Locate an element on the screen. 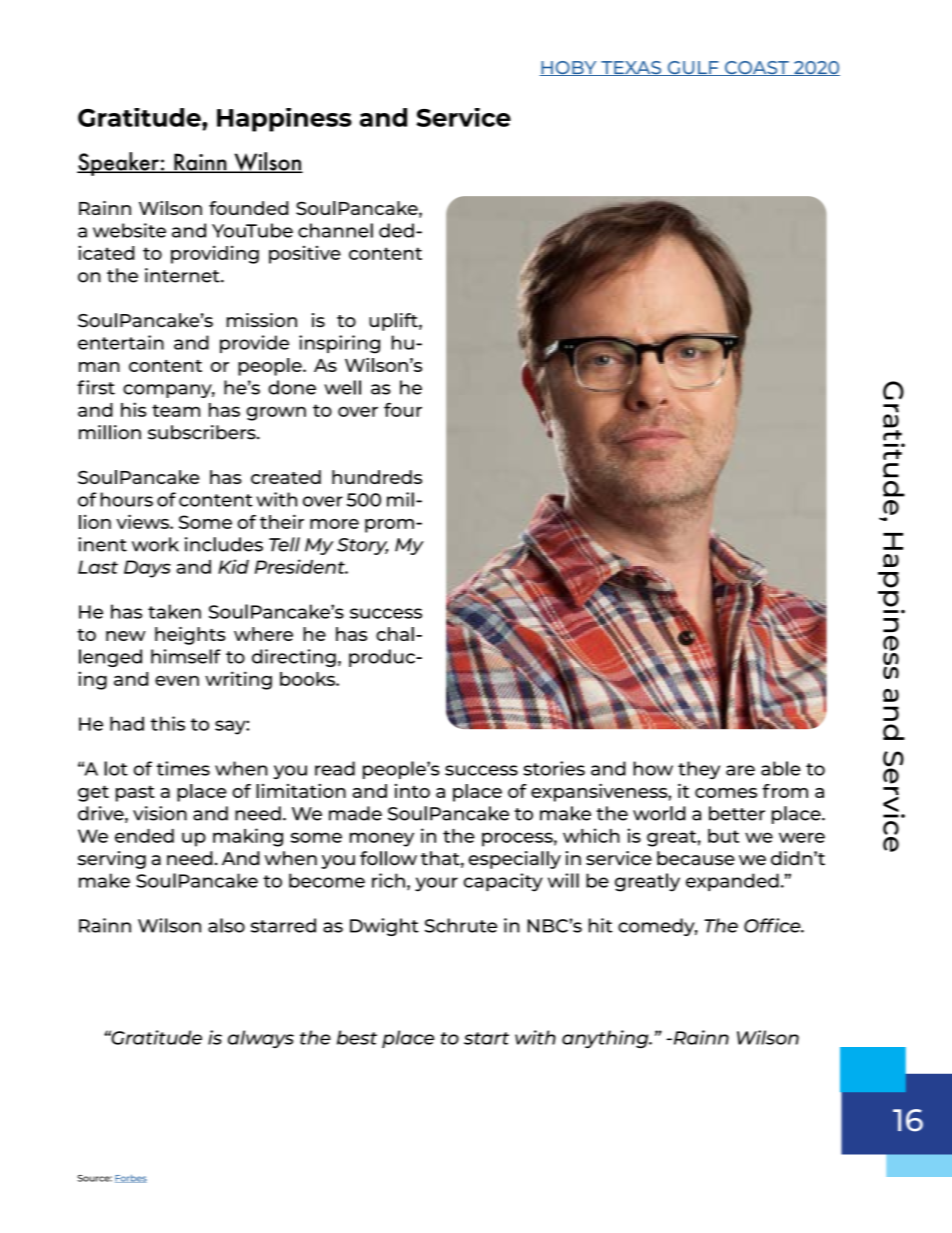 This screenshot has width=952, height=1233. start is located at coordinates (486, 1038).
